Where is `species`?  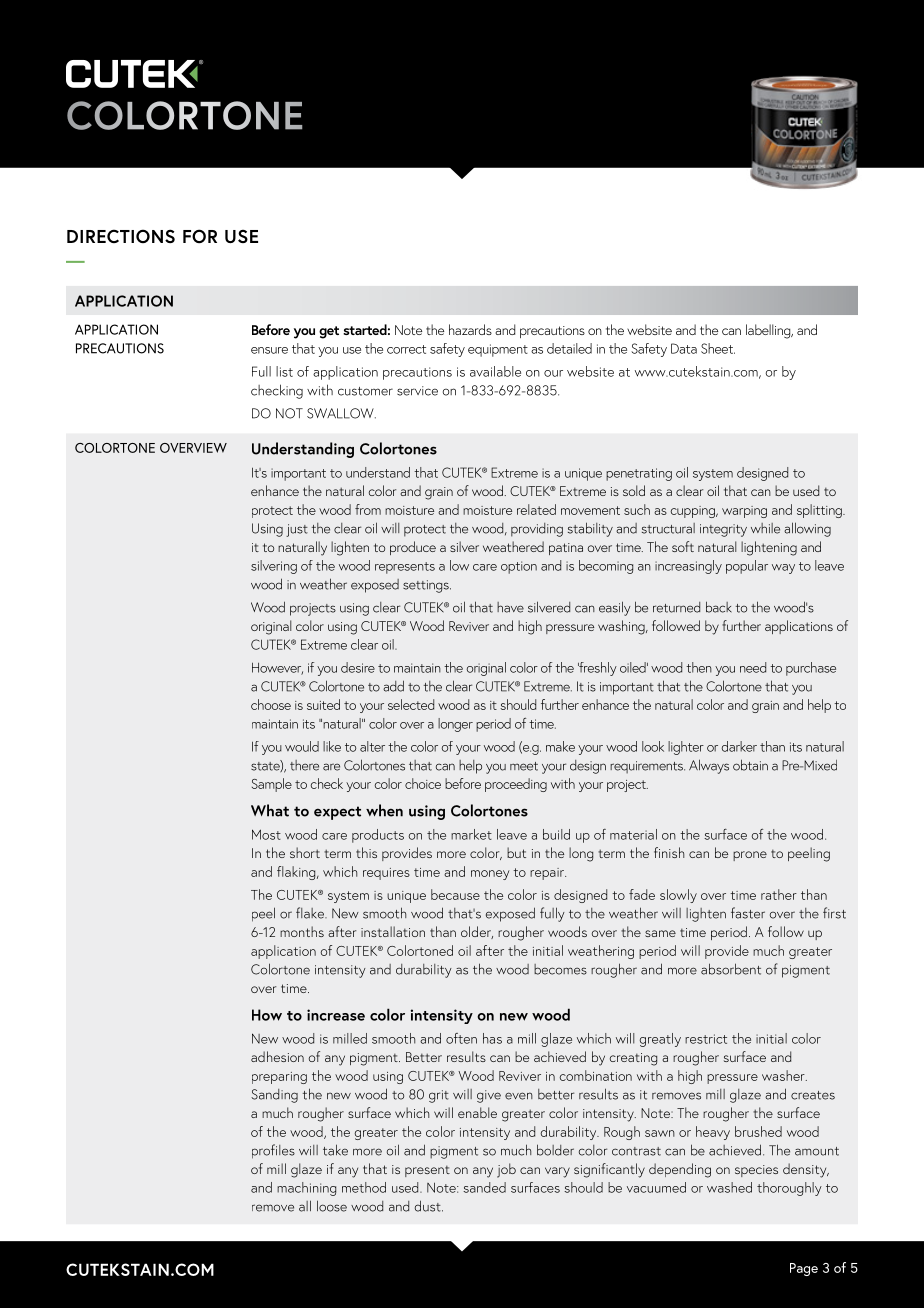
species is located at coordinates (756, 1171).
